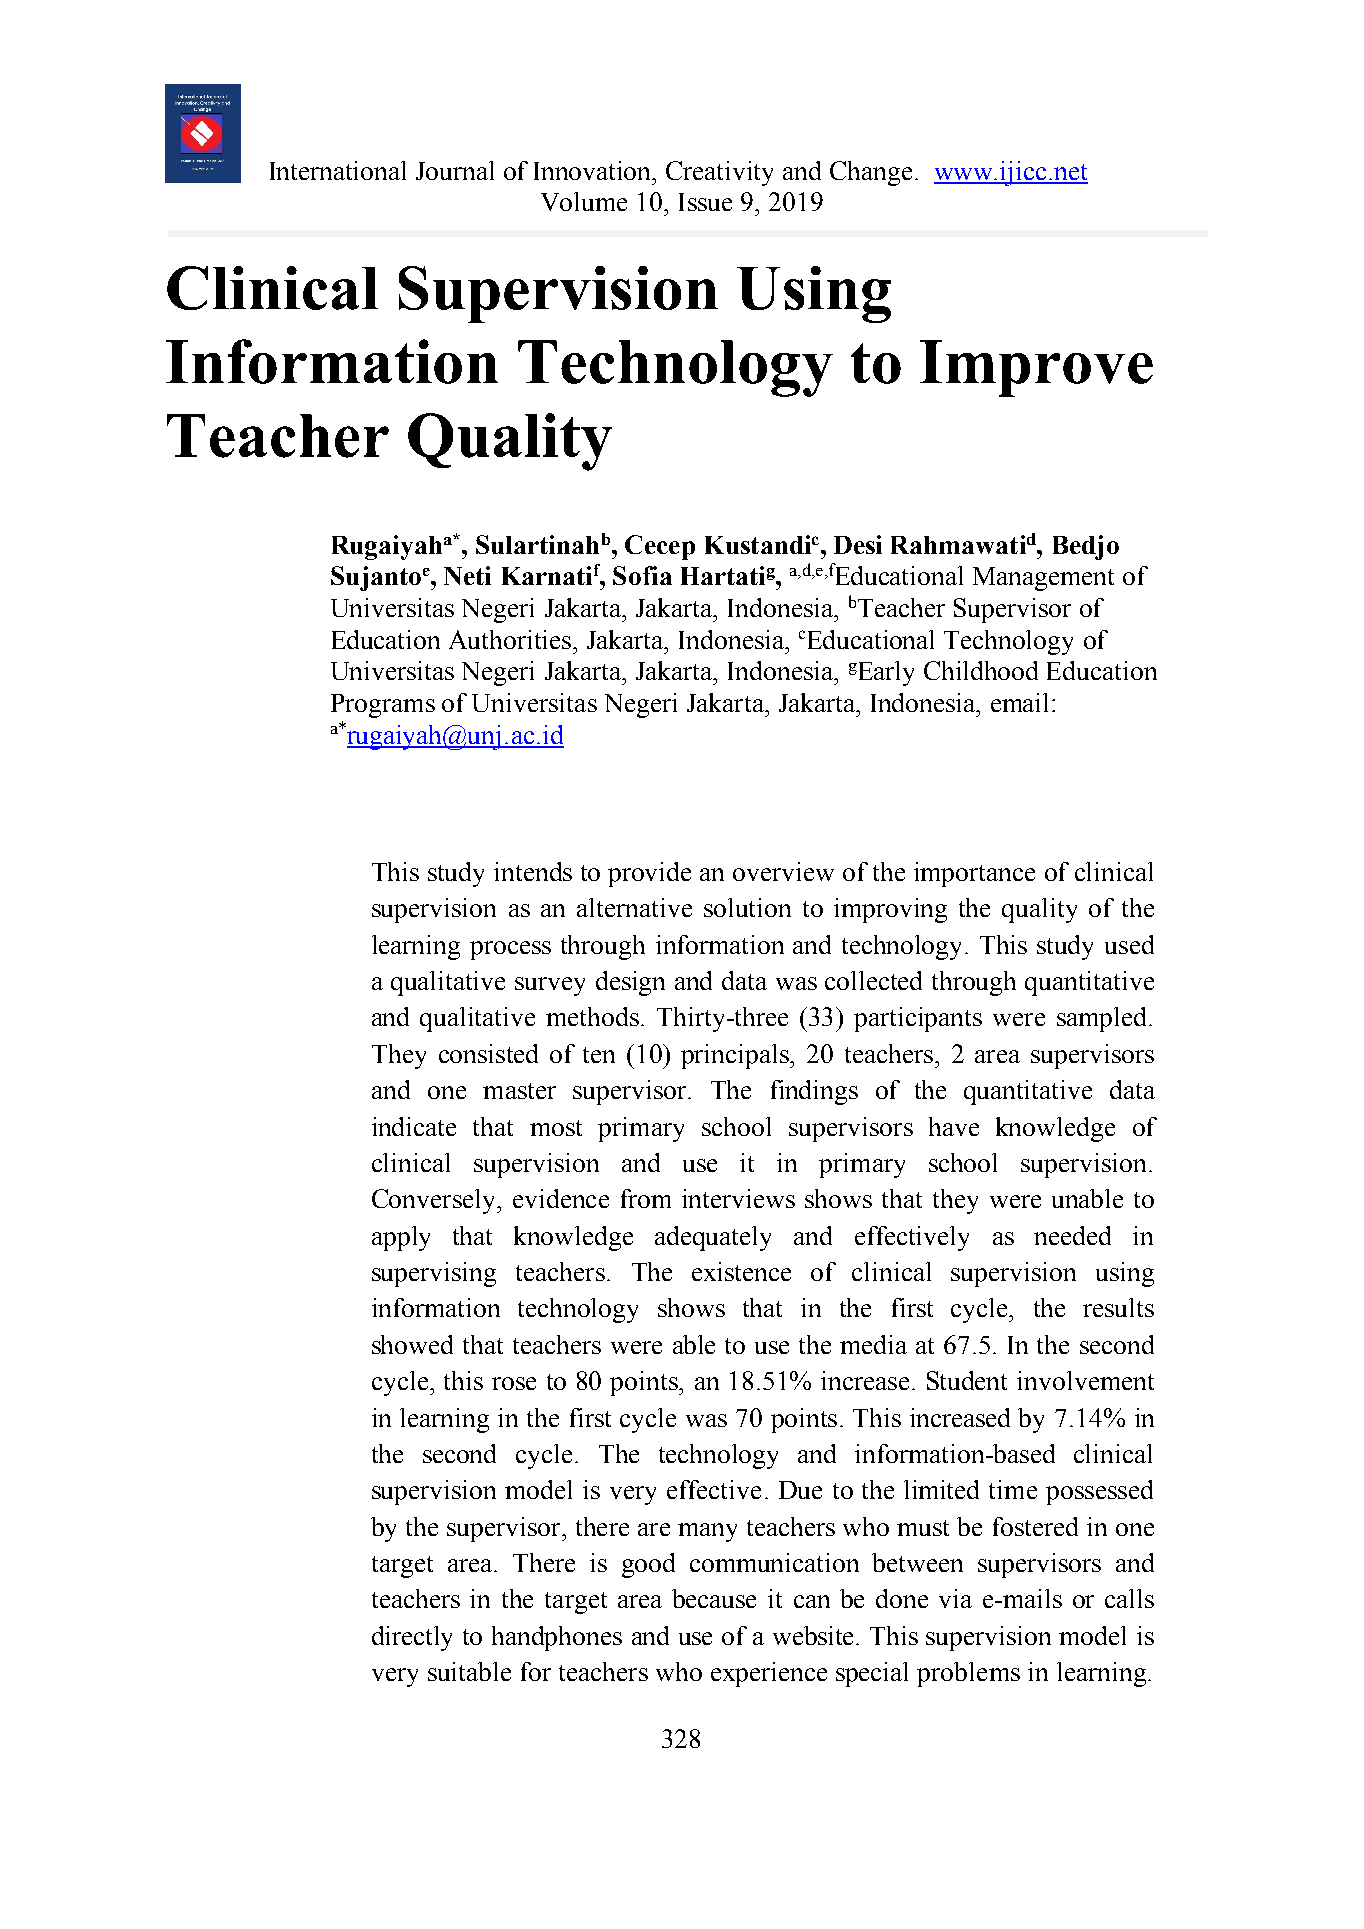 This image has height=1929, width=1364. I want to click on interviews, so click(738, 1198).
